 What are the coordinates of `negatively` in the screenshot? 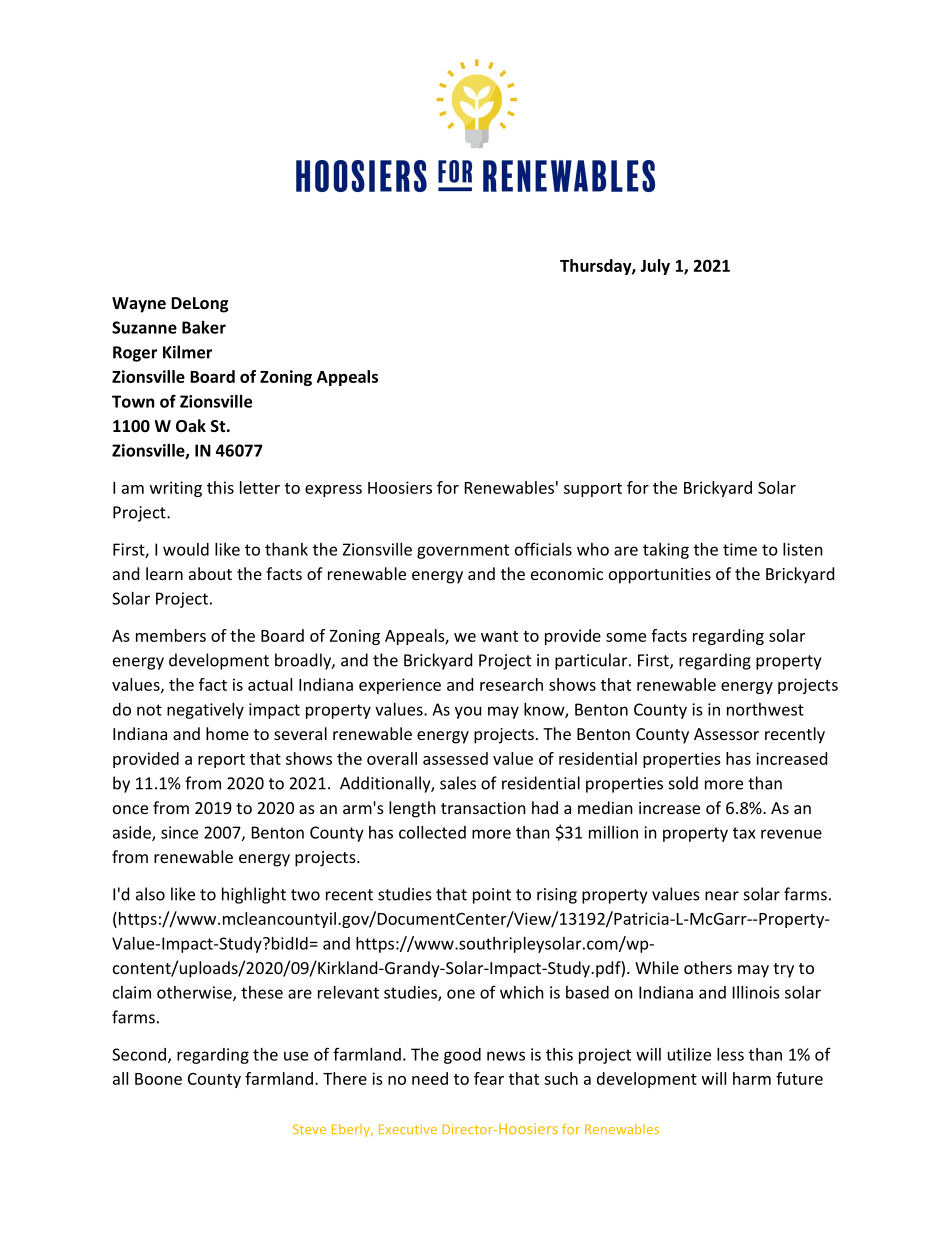 It's located at (205, 711).
